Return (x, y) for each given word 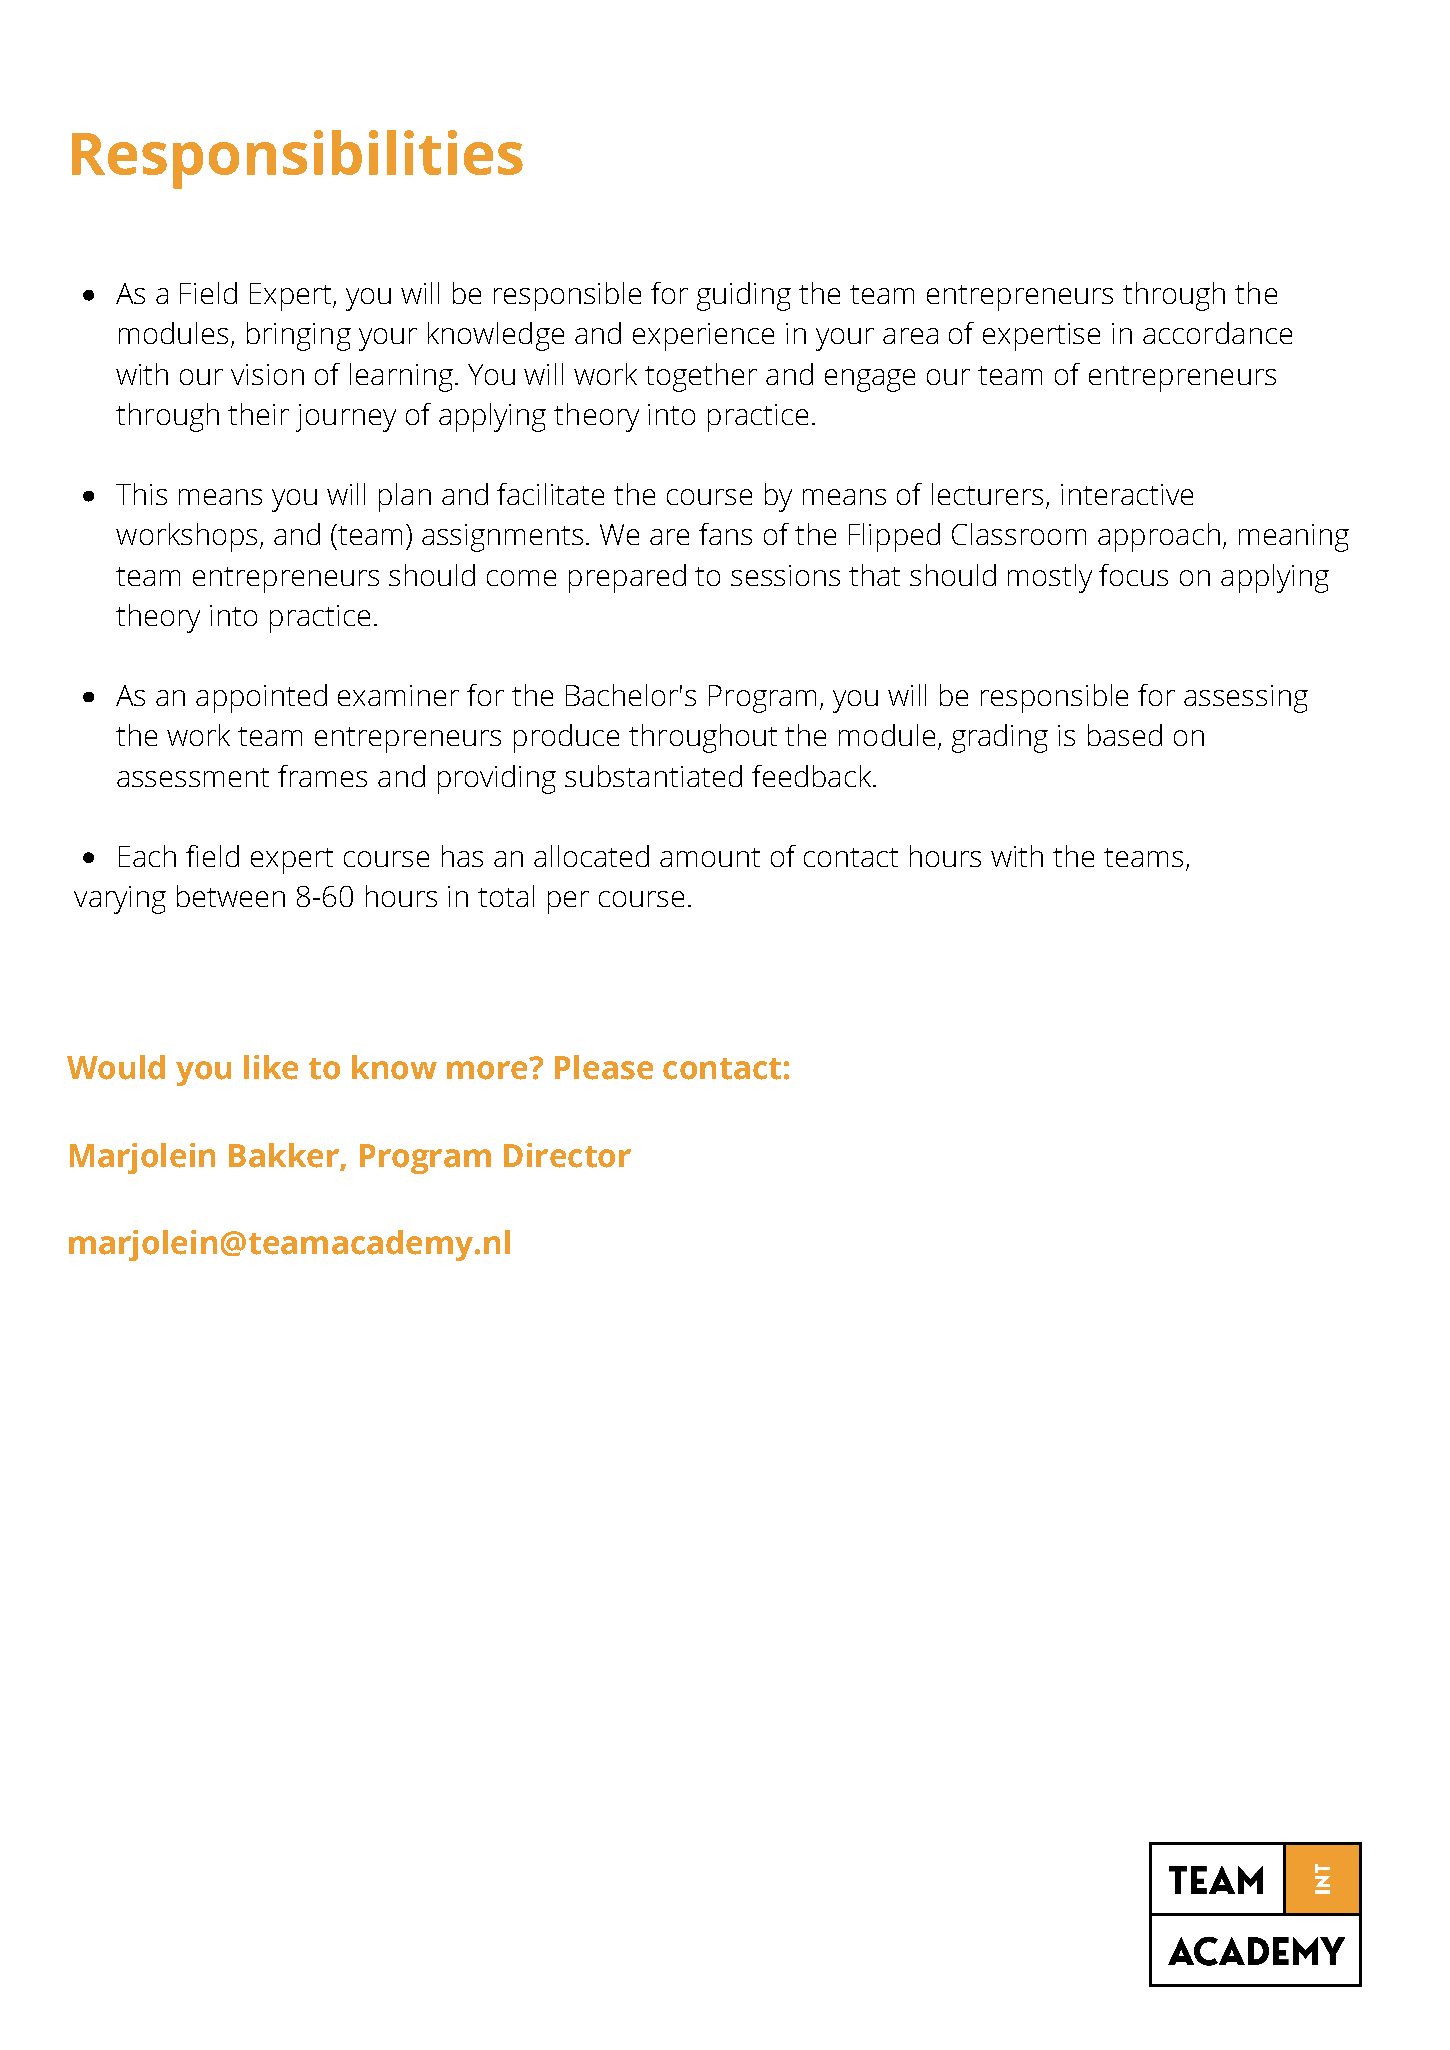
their (258, 414)
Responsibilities (297, 159)
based (1125, 735)
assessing (1246, 699)
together (701, 377)
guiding (744, 296)
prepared (627, 578)
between (231, 896)
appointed (261, 698)
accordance (1217, 333)
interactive (1127, 494)
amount (710, 857)
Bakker (284, 1155)
